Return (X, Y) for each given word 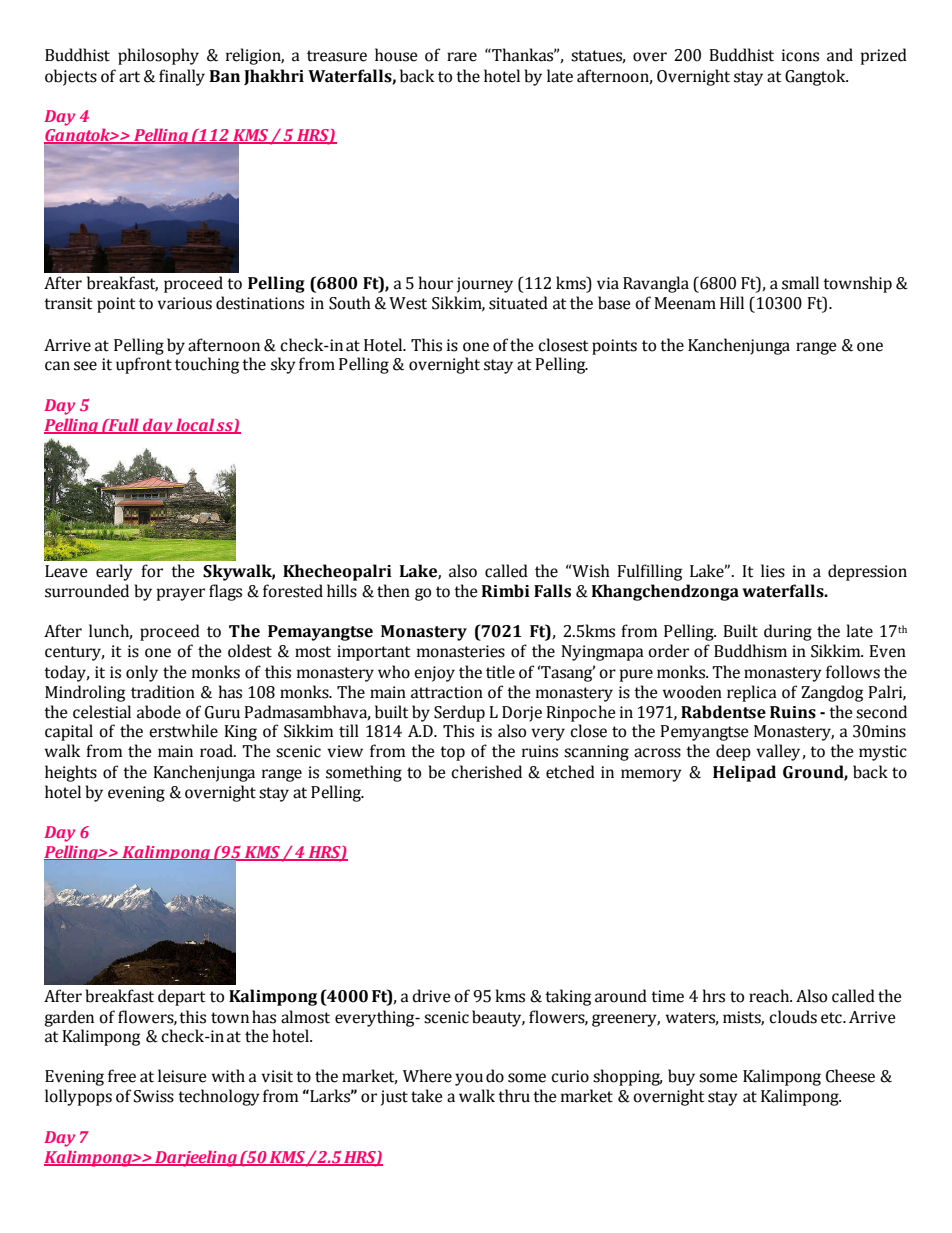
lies (773, 571)
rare (462, 57)
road (217, 751)
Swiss (154, 1096)
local (195, 426)
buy (681, 1077)
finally (182, 77)
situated (518, 303)
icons (800, 55)
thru (514, 1096)
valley (779, 752)
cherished (486, 772)
